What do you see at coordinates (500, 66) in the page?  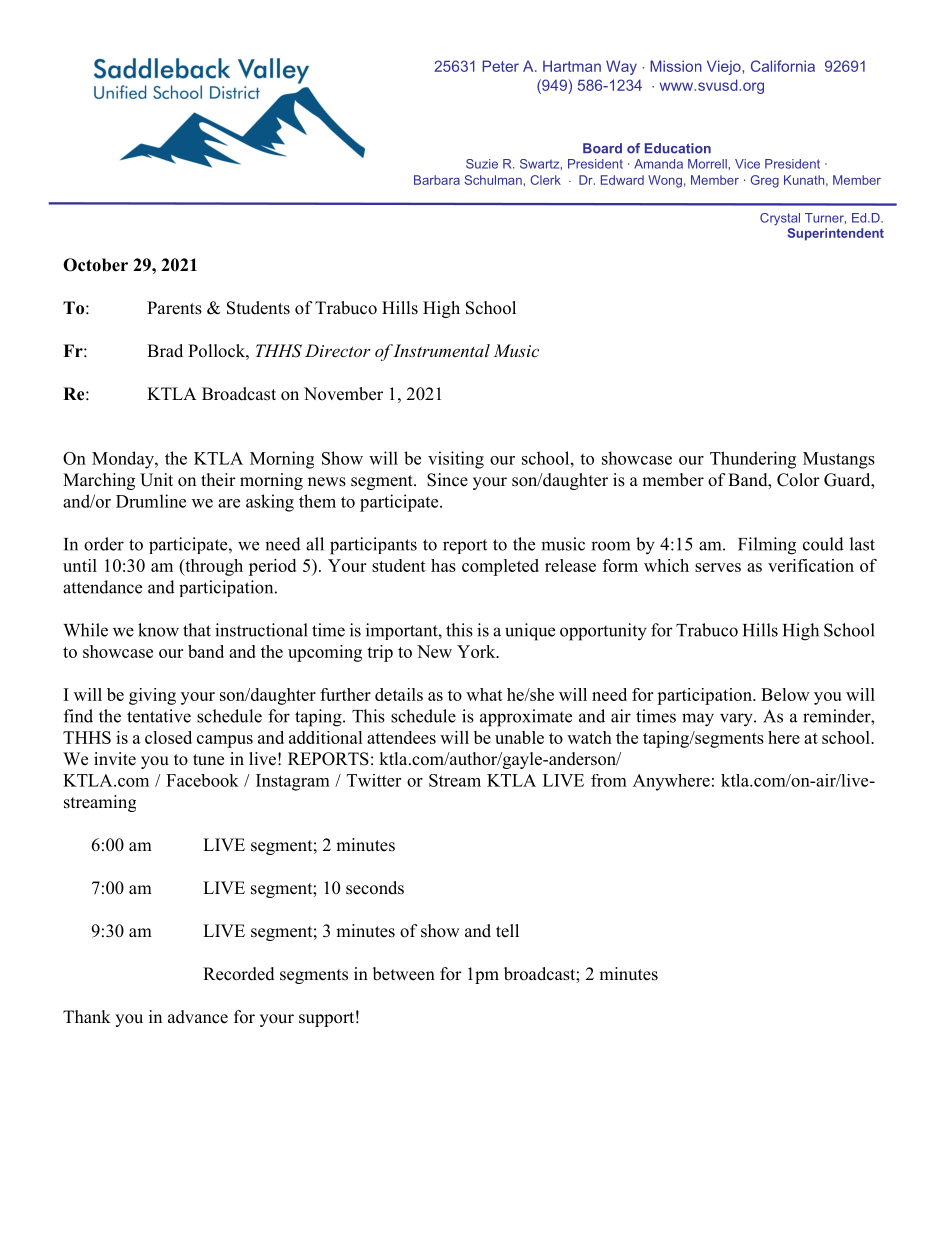 I see `Peter` at bounding box center [500, 66].
